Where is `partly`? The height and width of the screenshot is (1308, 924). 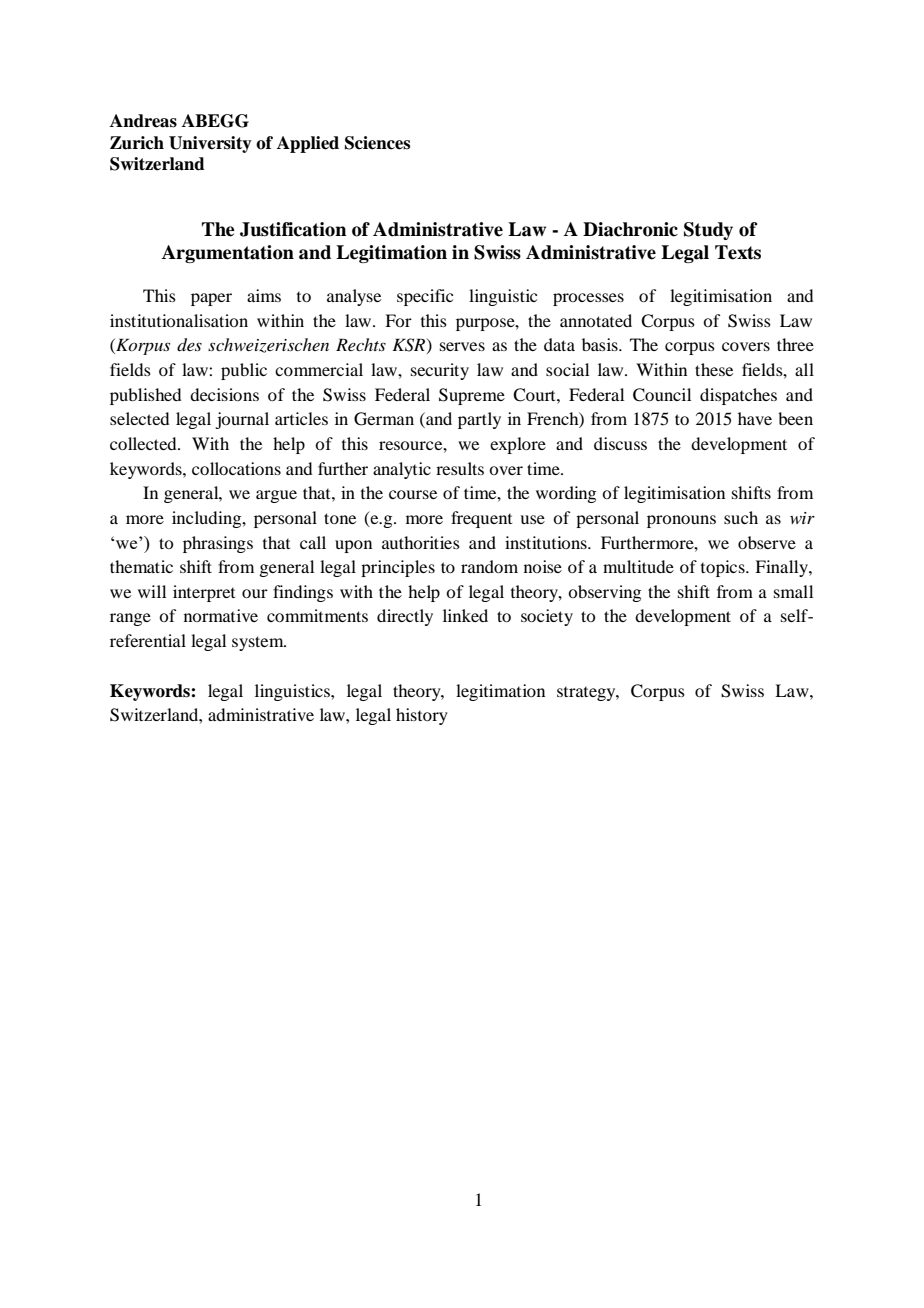 partly is located at coordinates (479, 420).
